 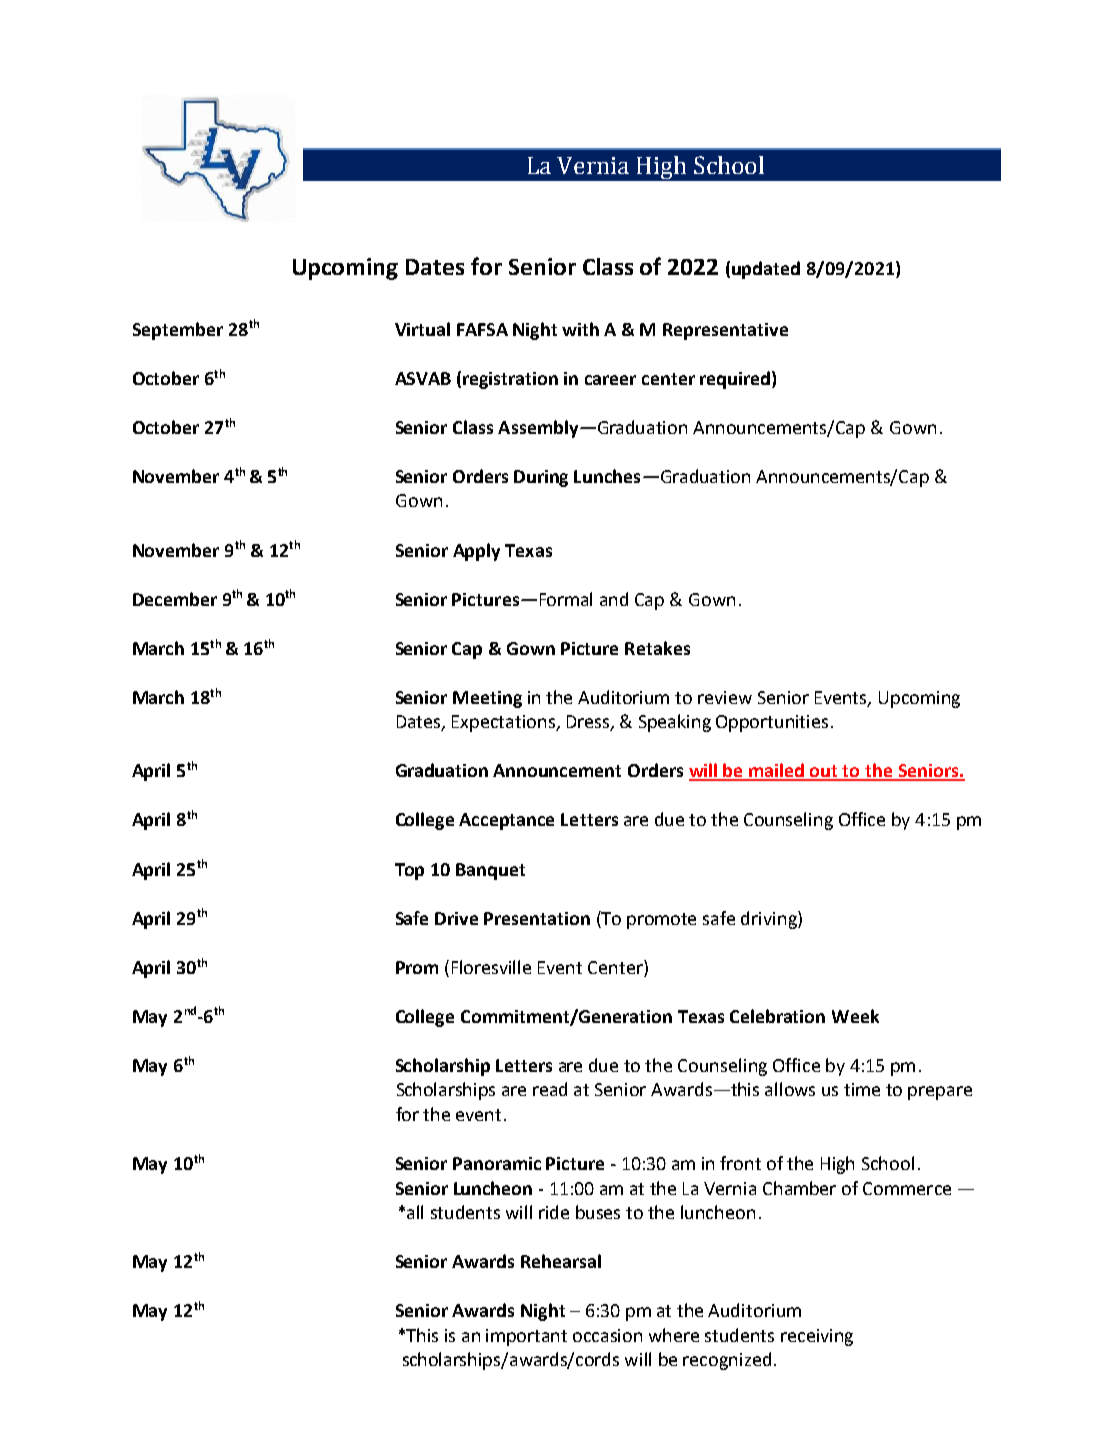 What do you see at coordinates (614, 599) in the screenshot?
I see `and` at bounding box center [614, 599].
